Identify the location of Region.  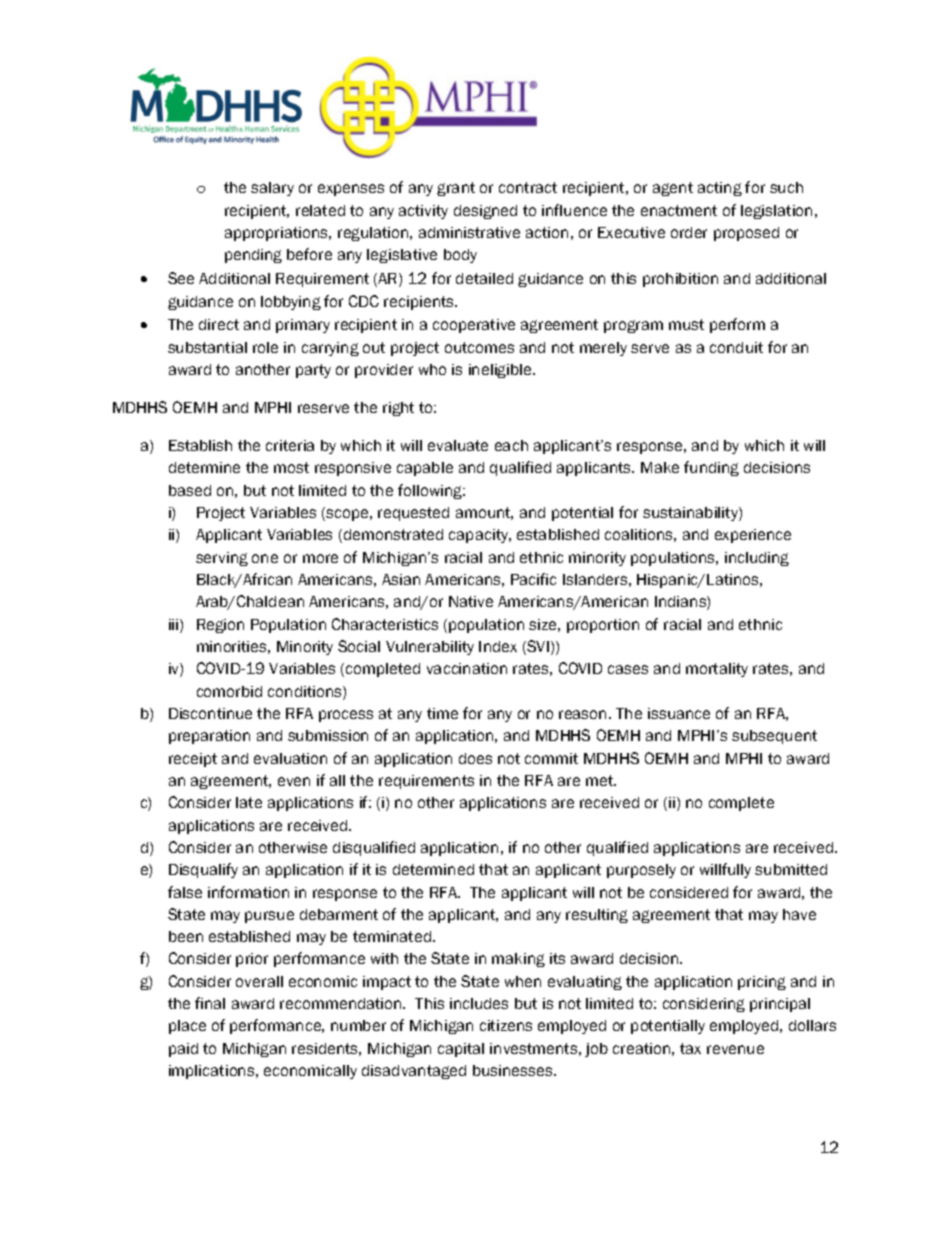
(220, 626).
